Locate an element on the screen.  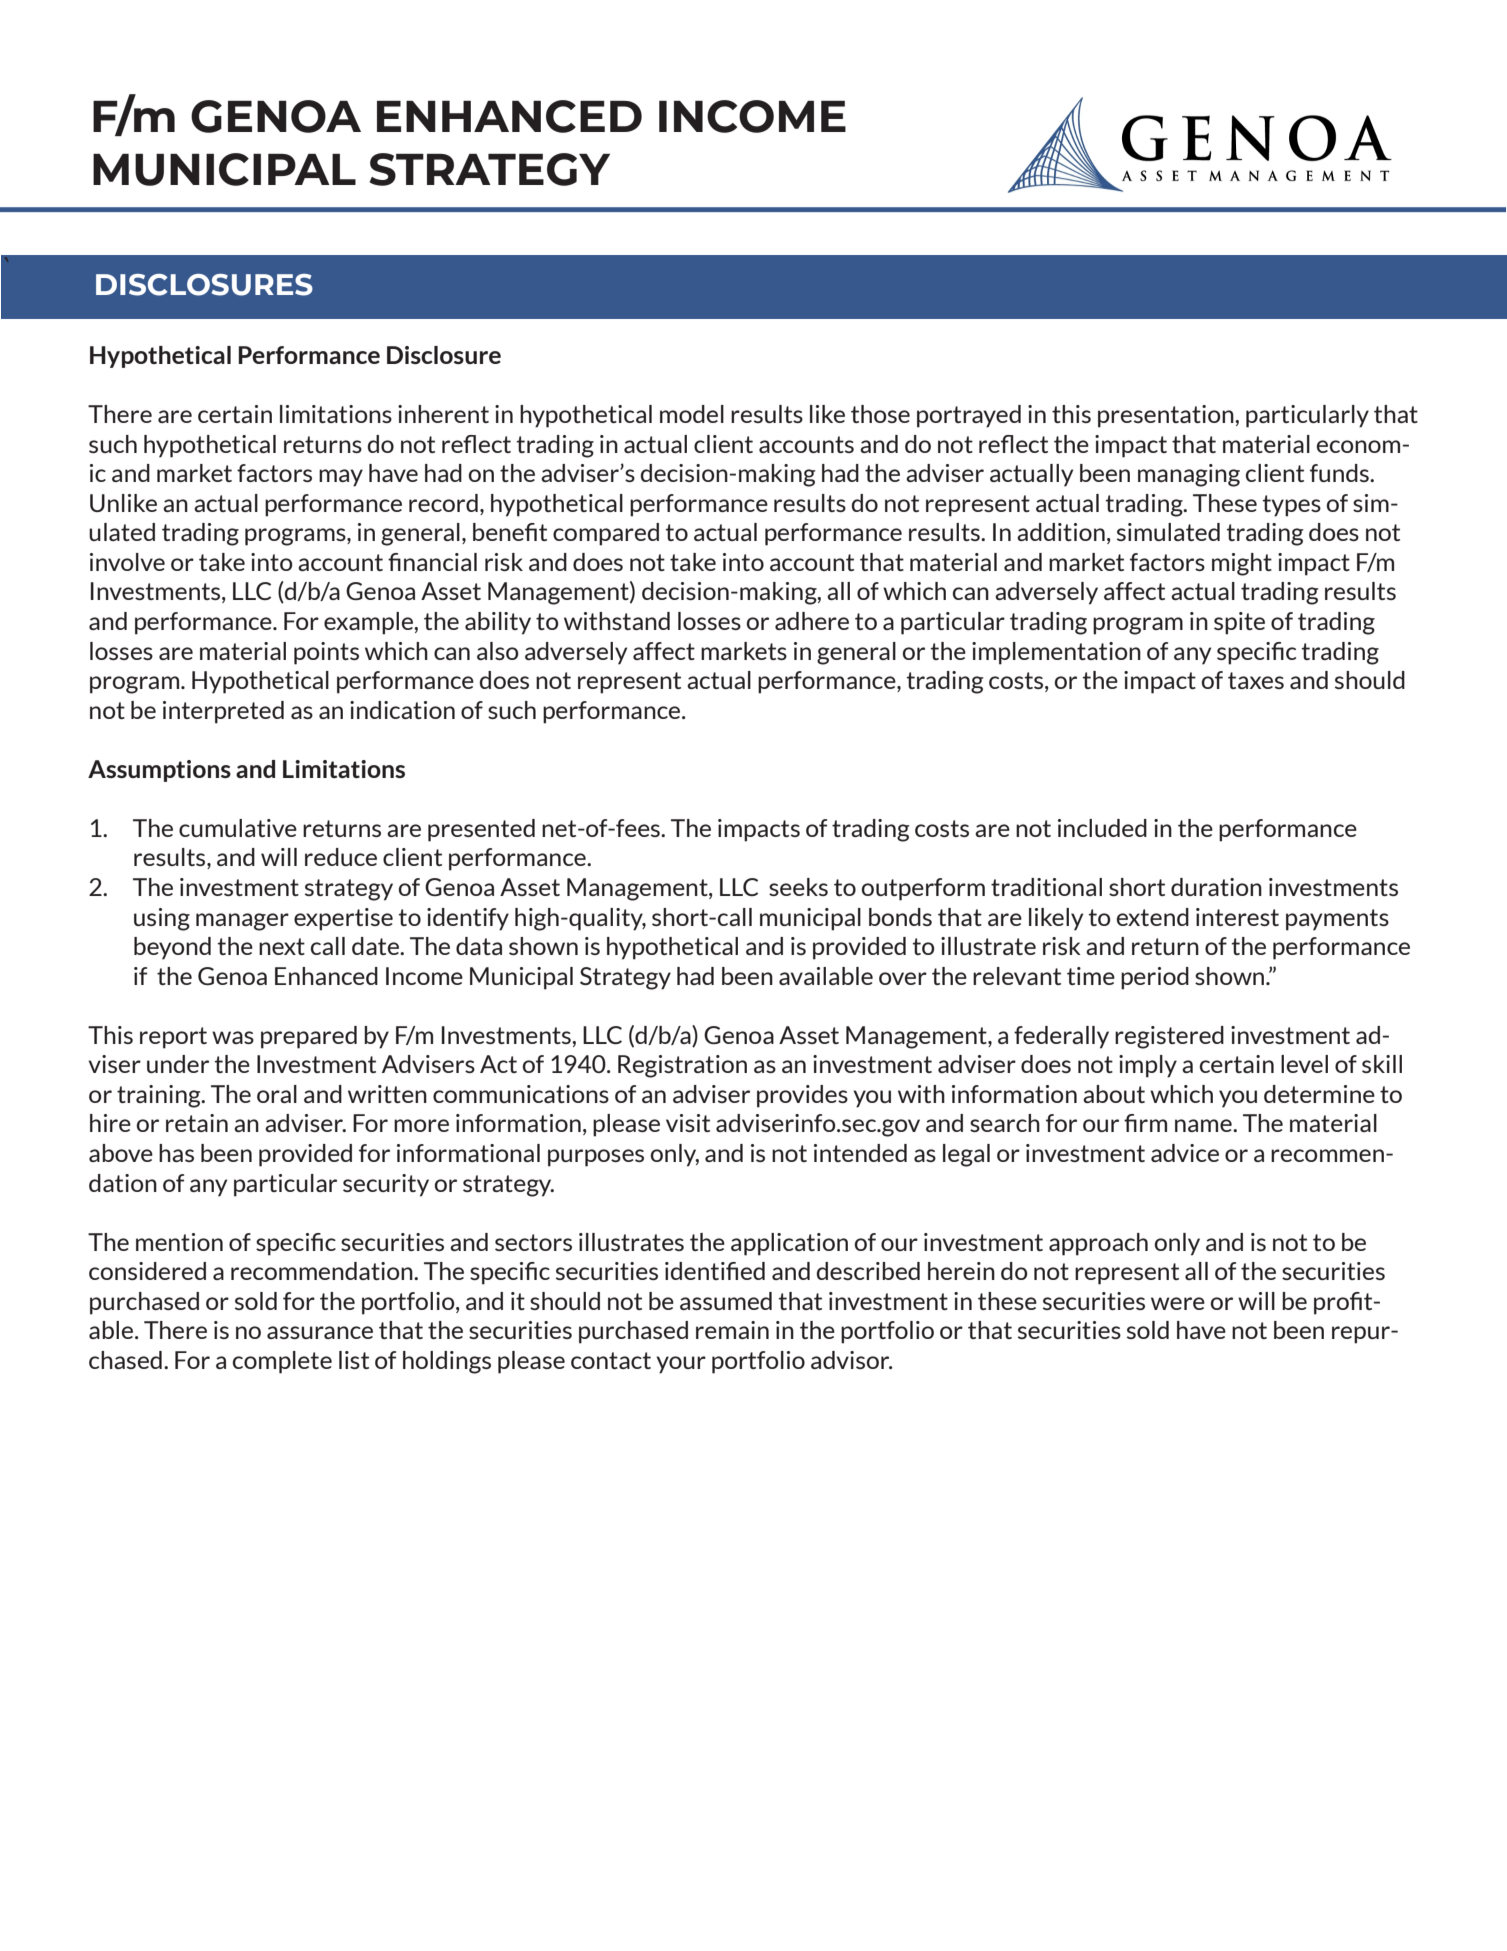
seeks is located at coordinates (798, 887).
